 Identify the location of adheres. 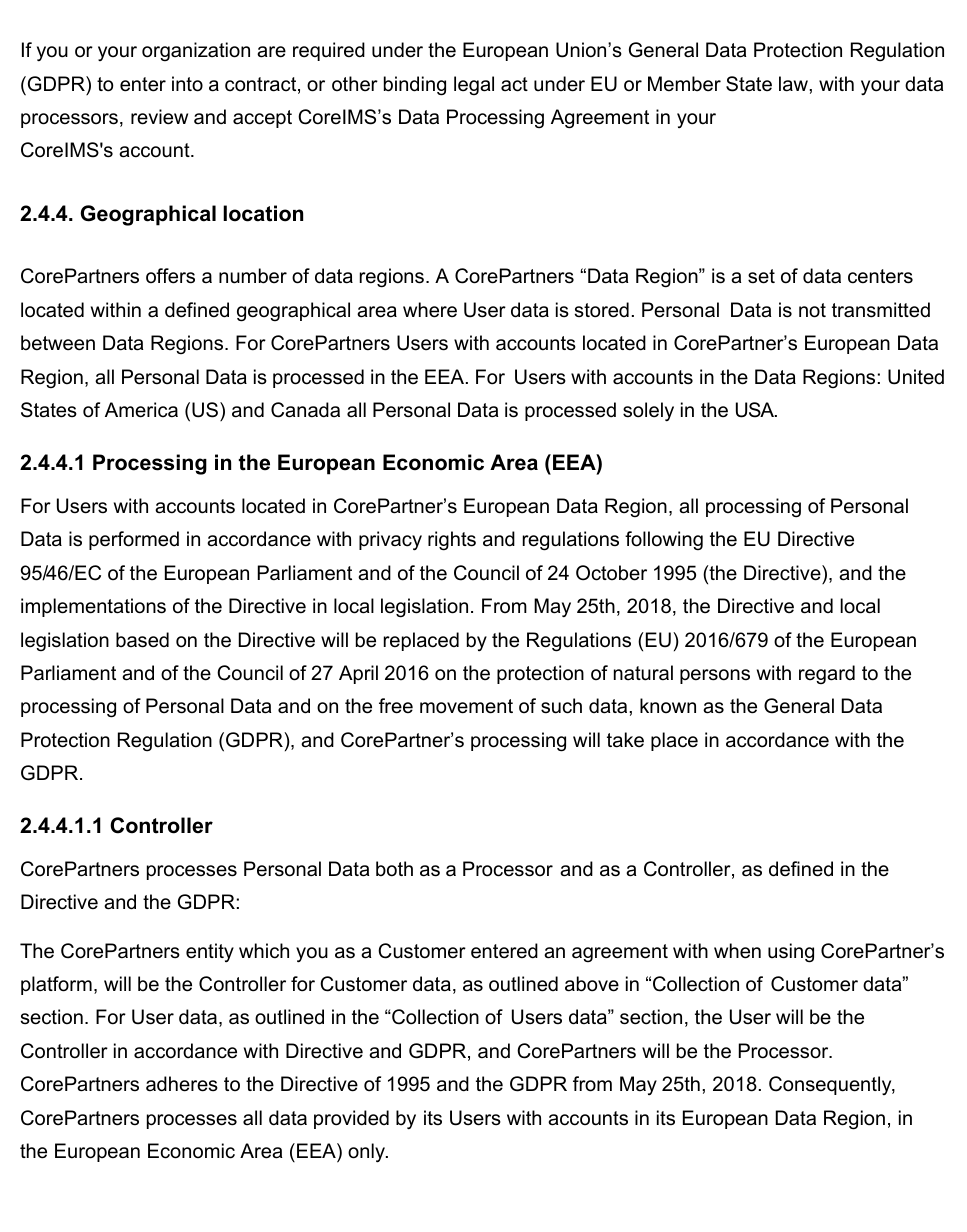
(182, 1084).
